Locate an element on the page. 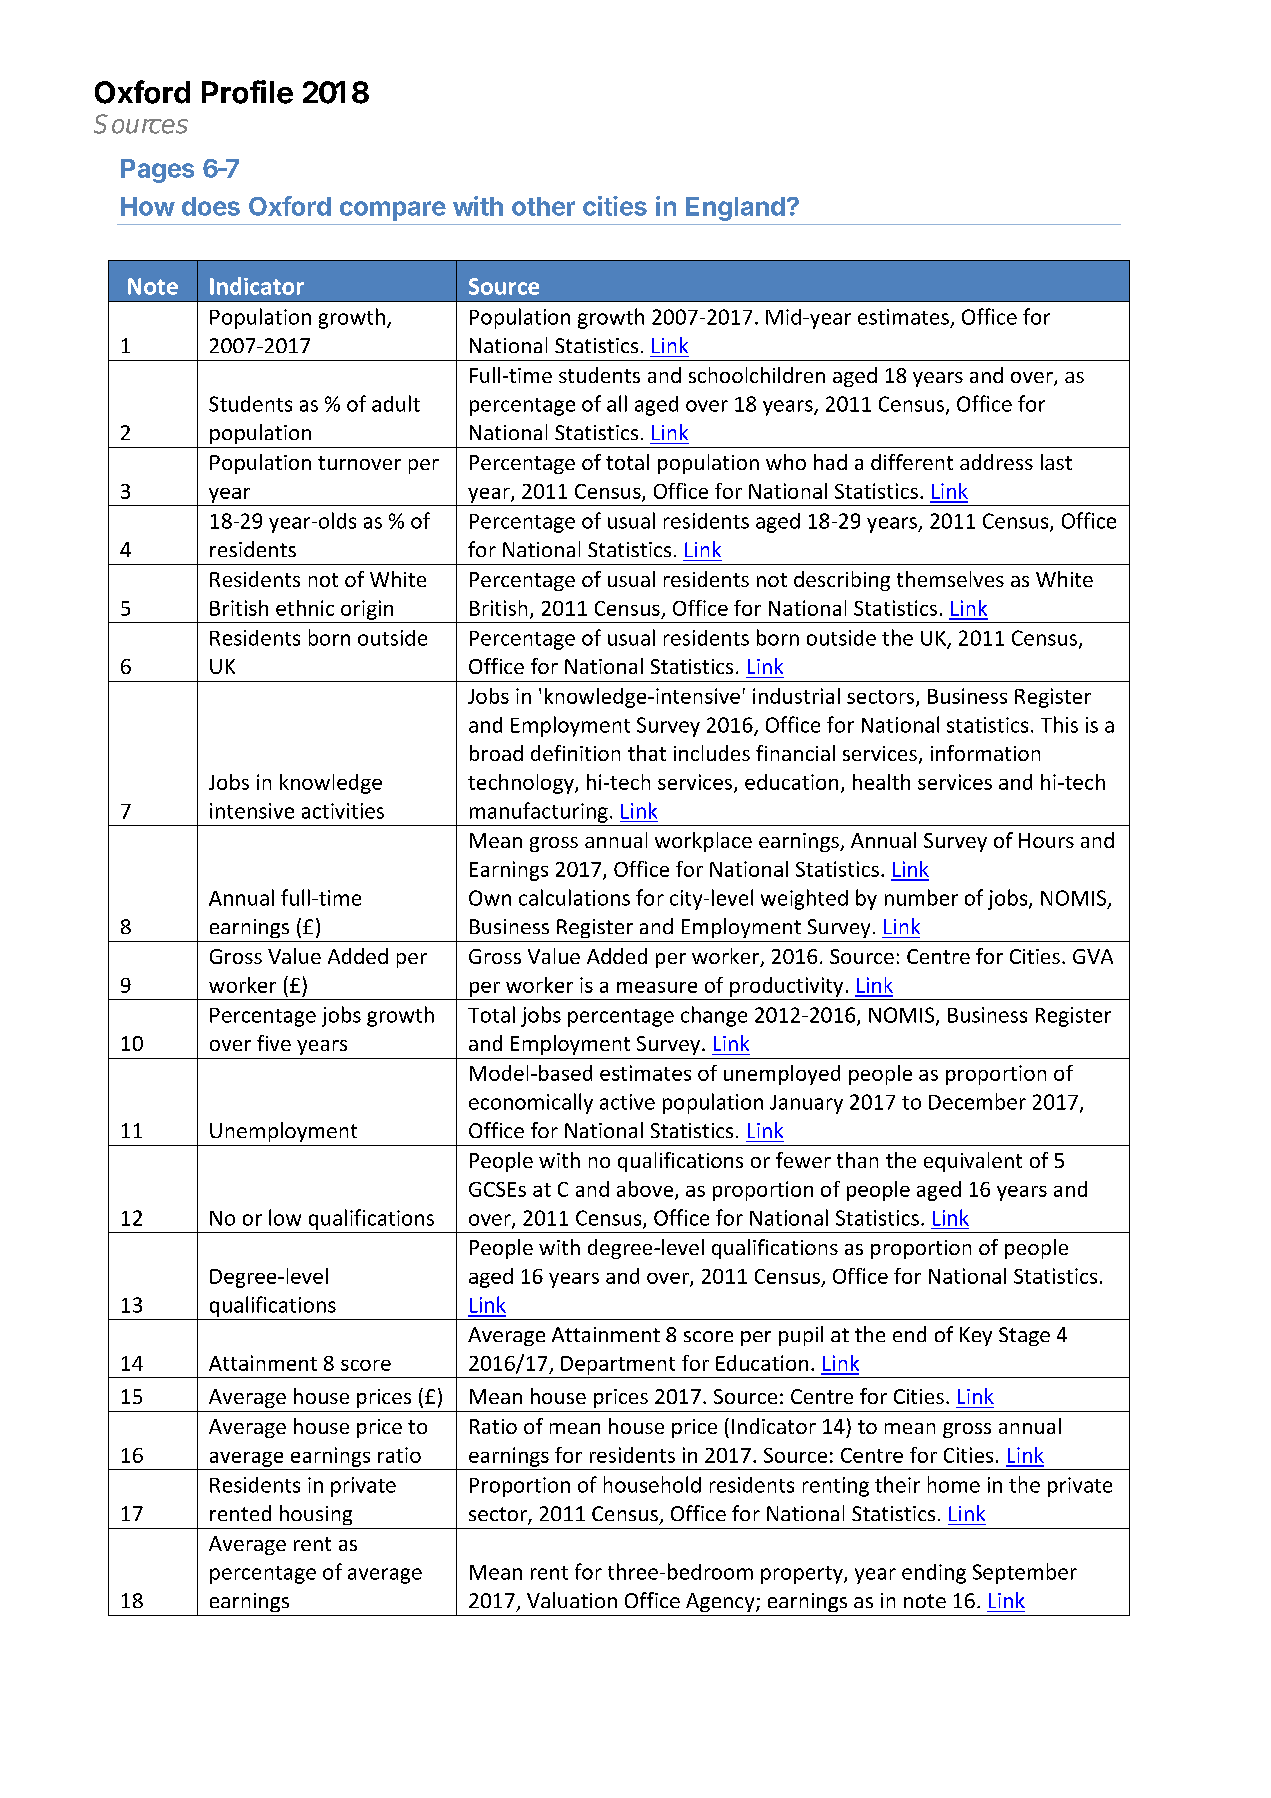  five is located at coordinates (274, 1043).
